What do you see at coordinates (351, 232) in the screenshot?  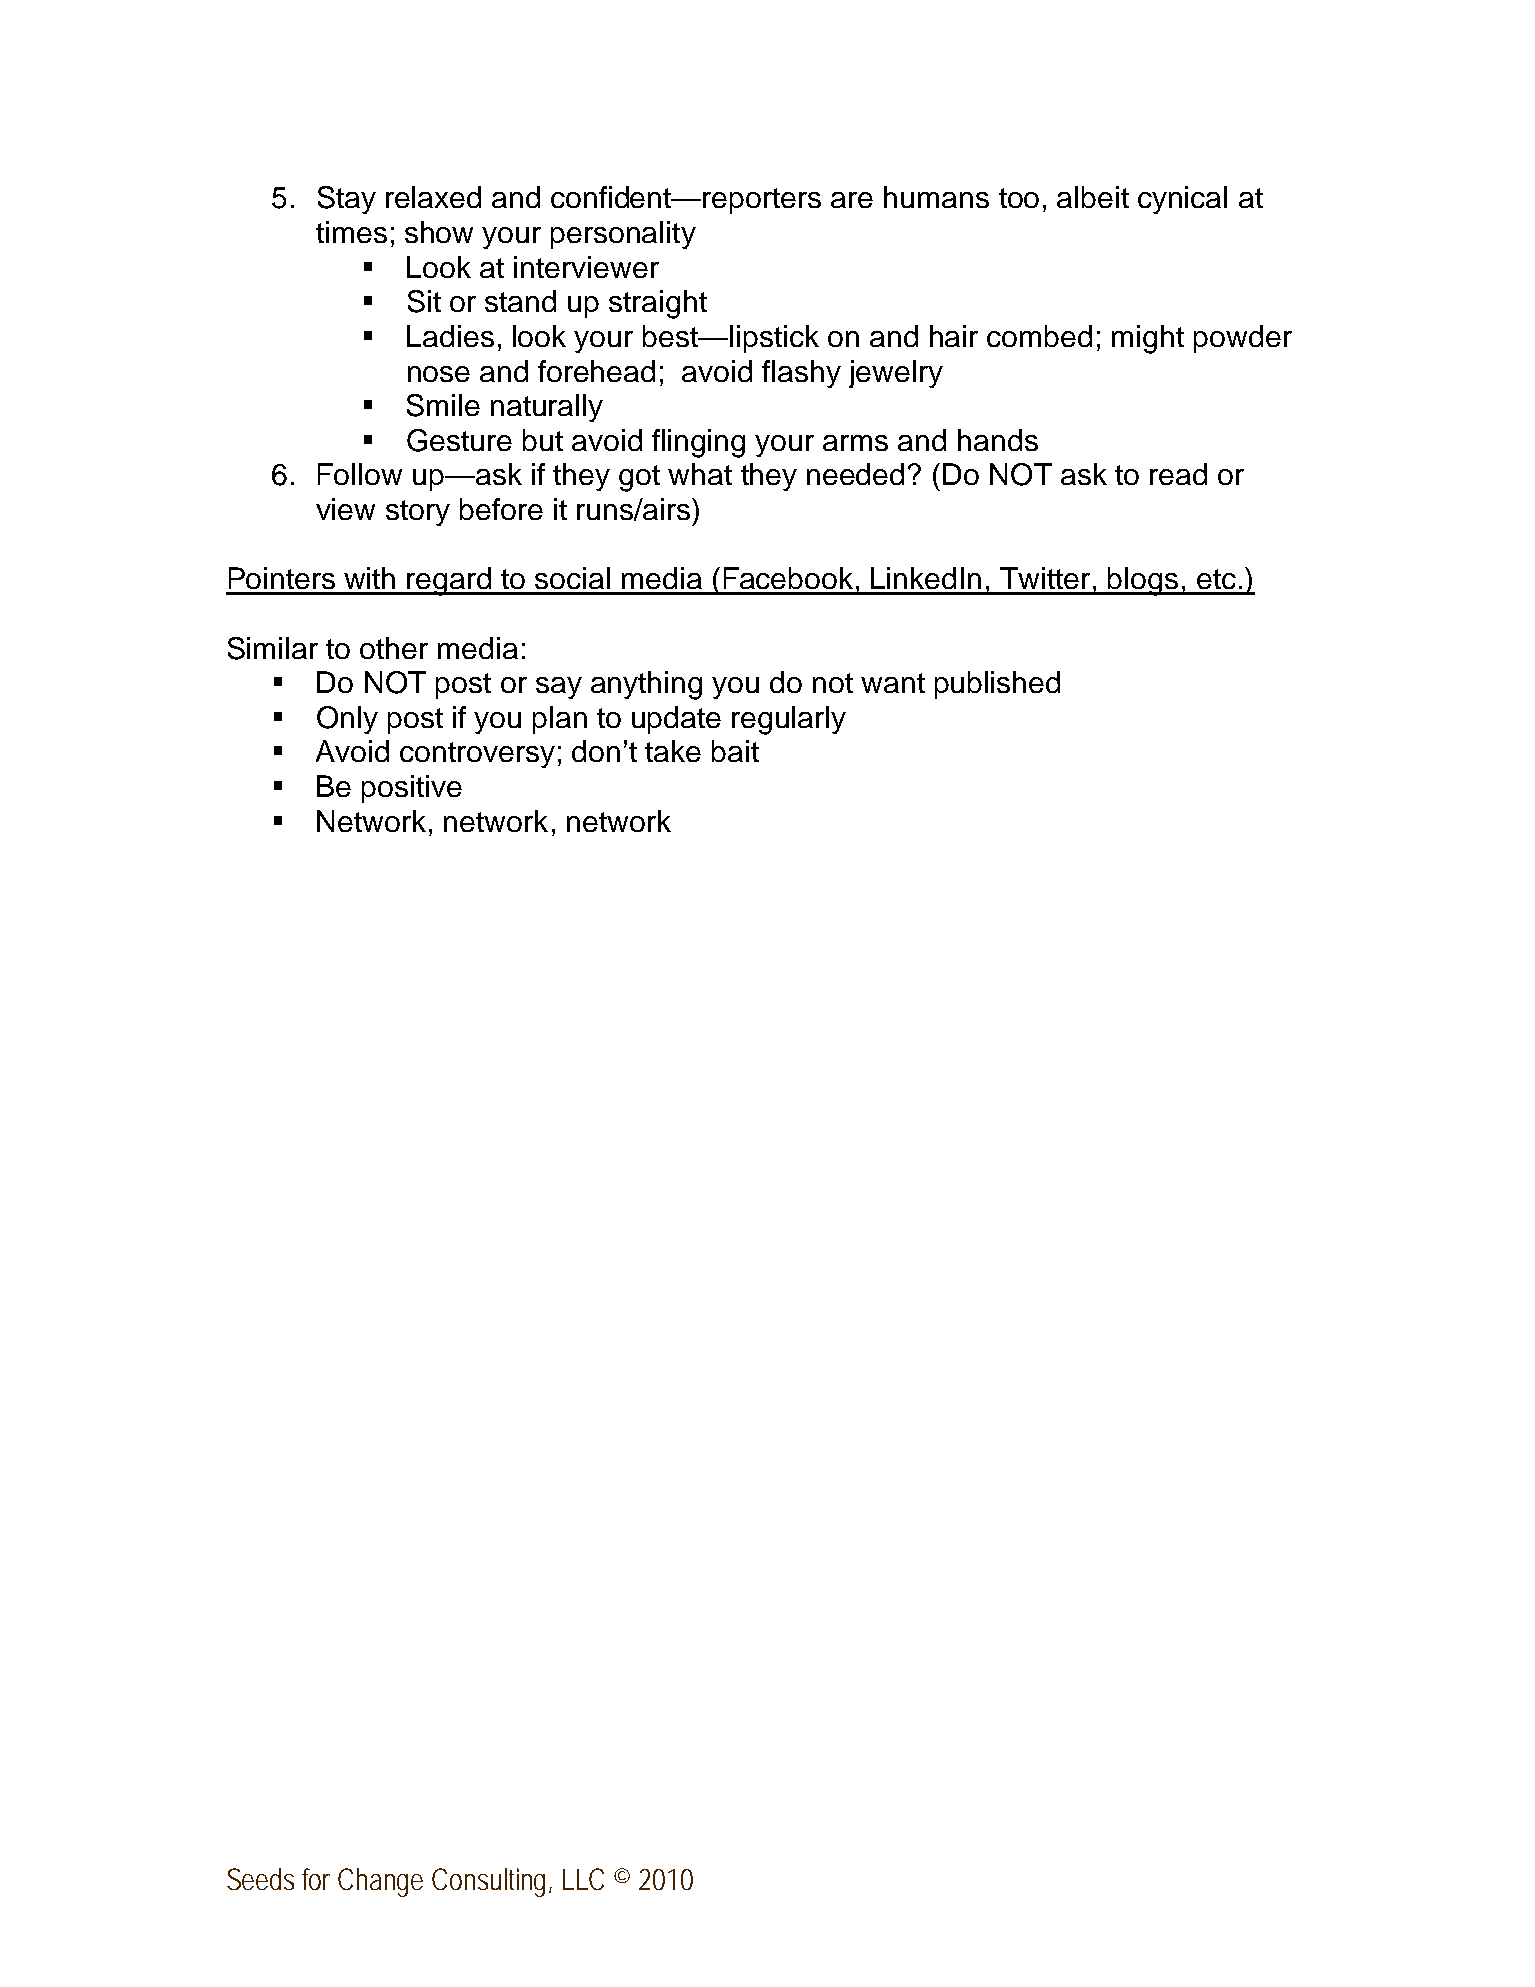 I see `times` at bounding box center [351, 232].
